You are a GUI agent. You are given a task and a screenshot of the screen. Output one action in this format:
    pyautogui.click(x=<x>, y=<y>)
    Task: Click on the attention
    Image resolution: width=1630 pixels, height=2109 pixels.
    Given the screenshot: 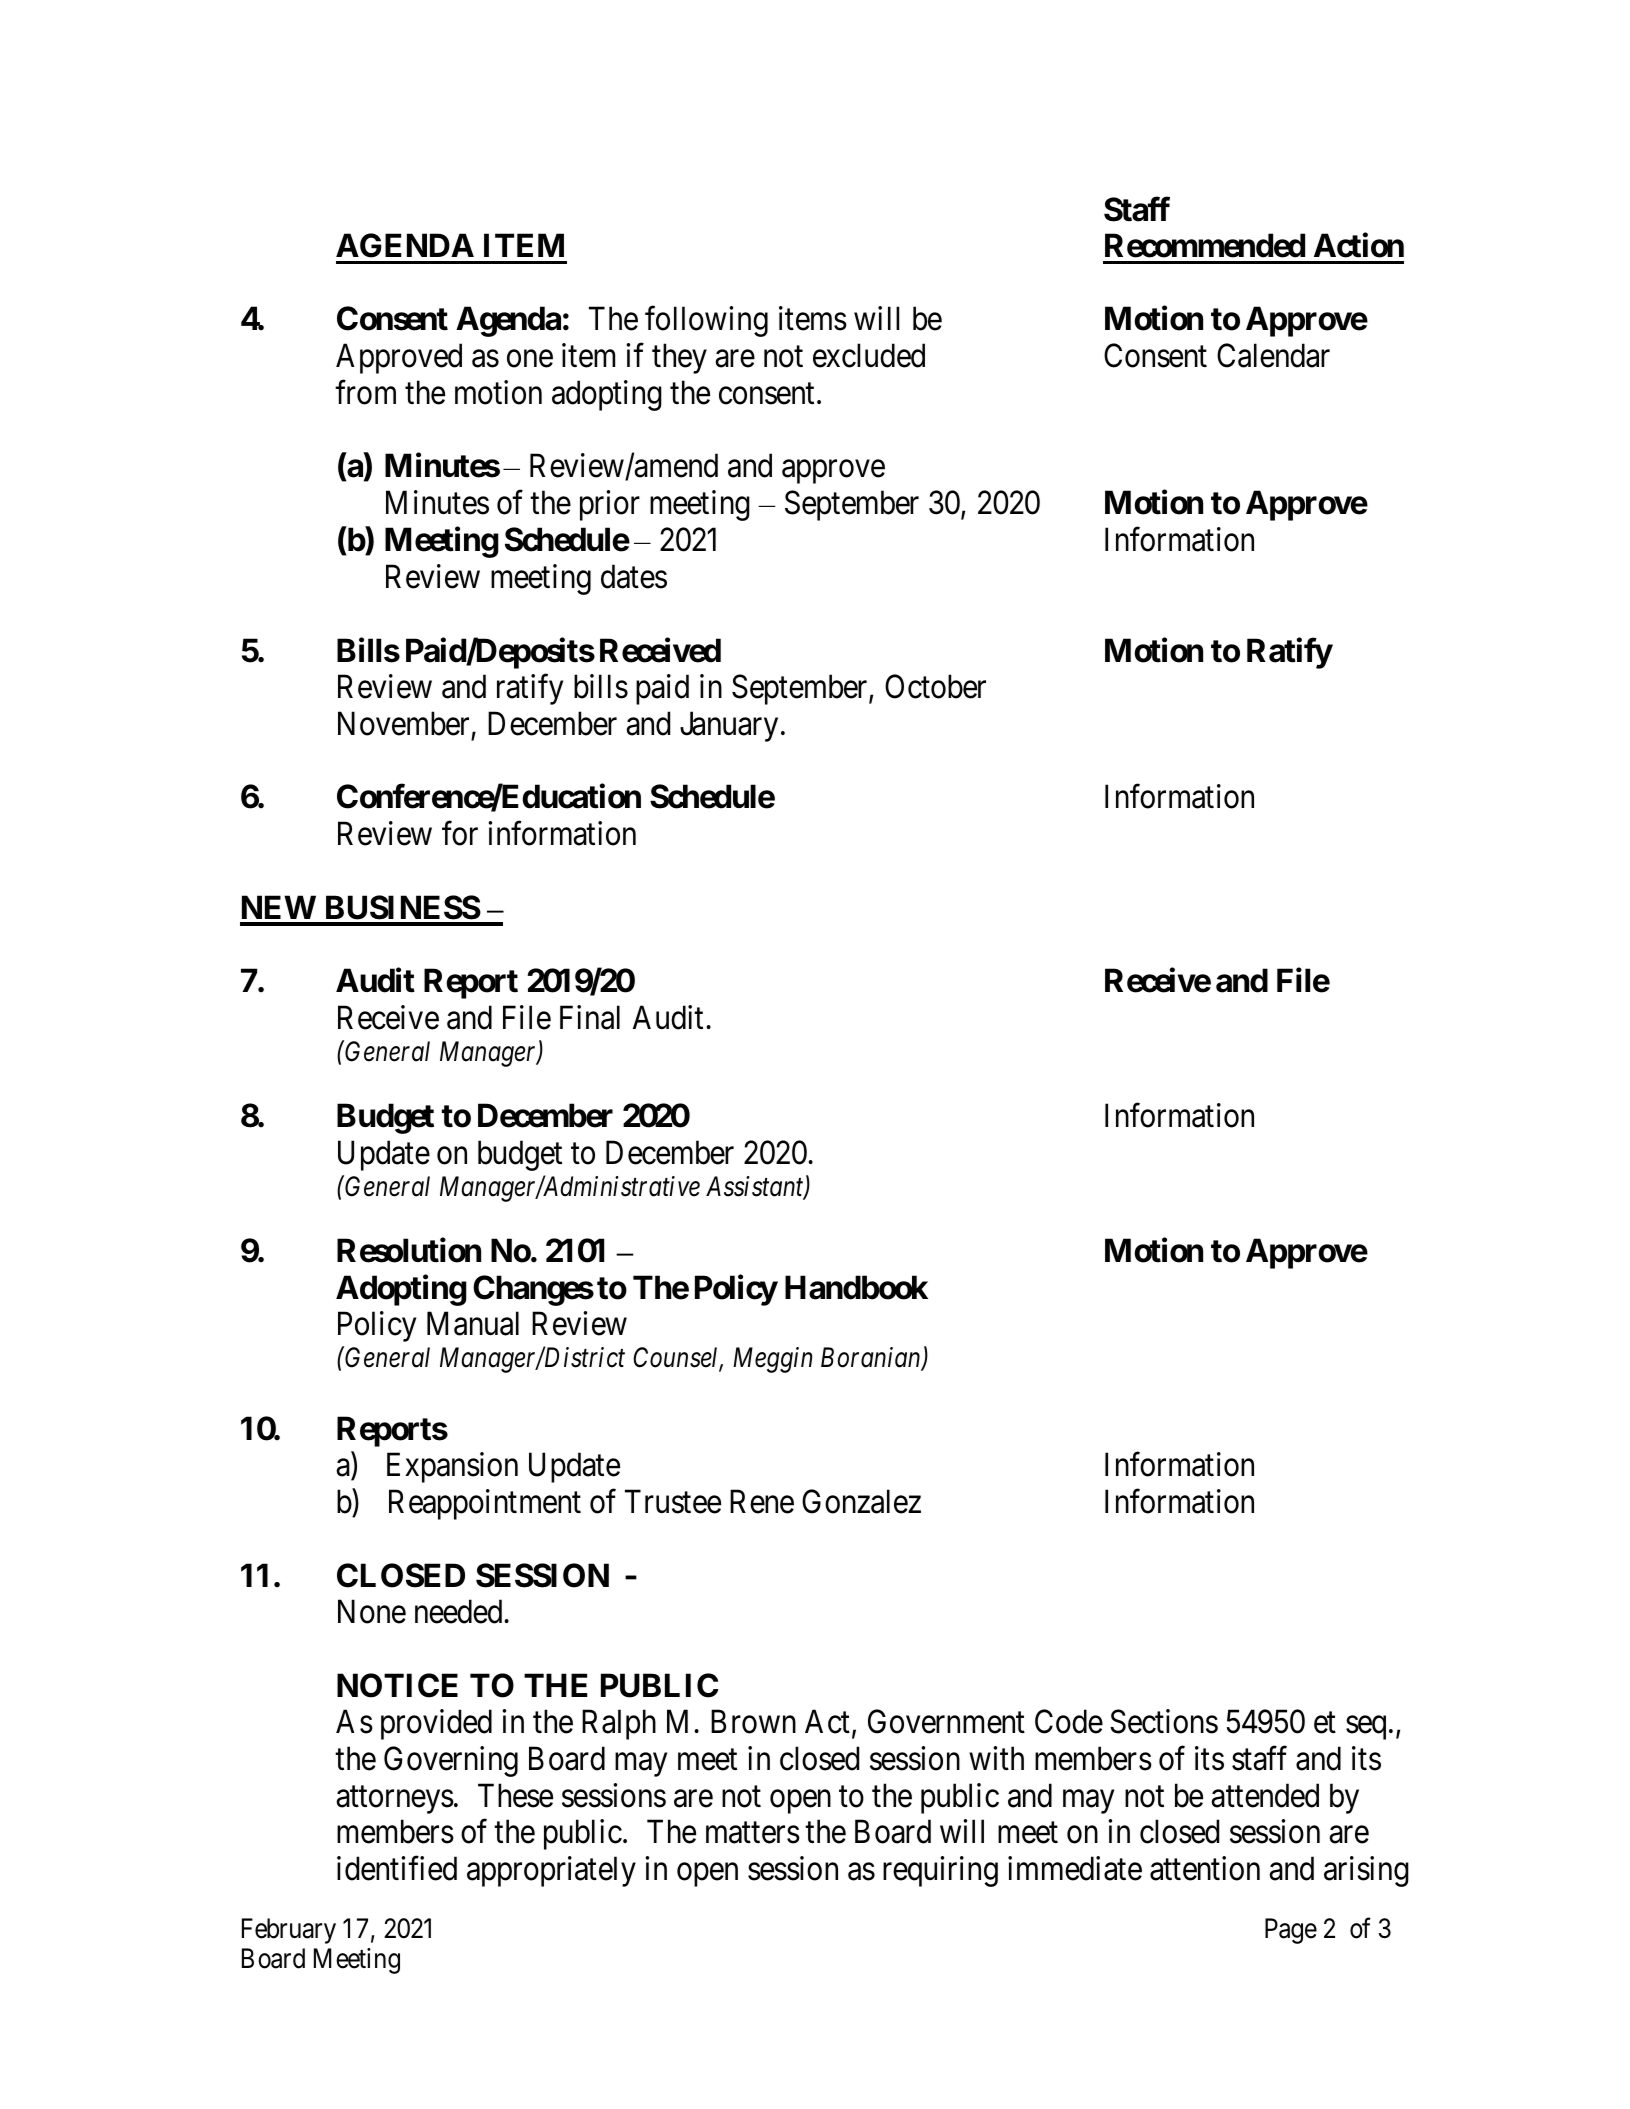 What is the action you would take?
    pyautogui.click(x=1205, y=1868)
